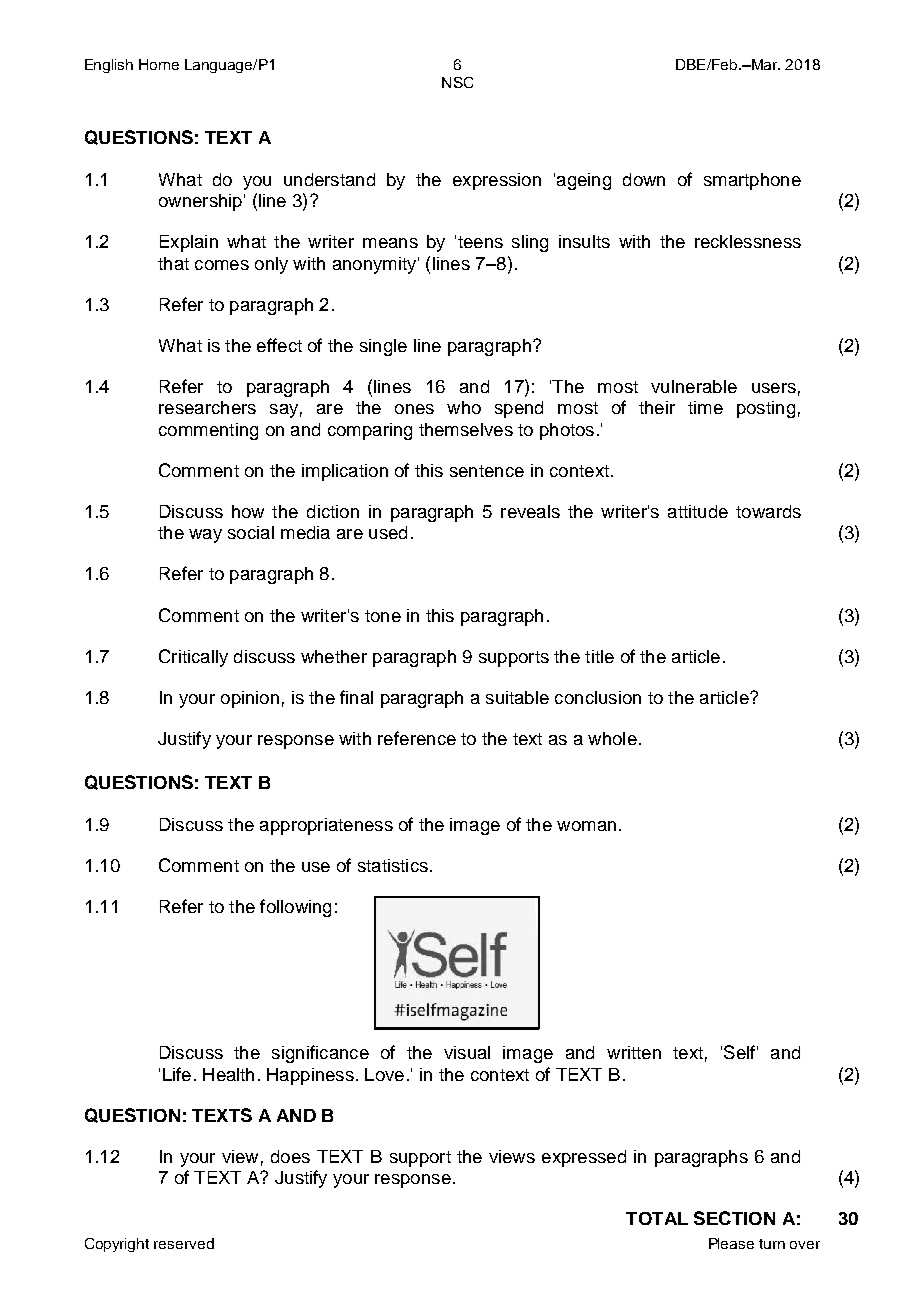 This screenshot has width=924, height=1308. Describe the element at coordinates (184, 1243) in the screenshot. I see `reserved` at that location.
